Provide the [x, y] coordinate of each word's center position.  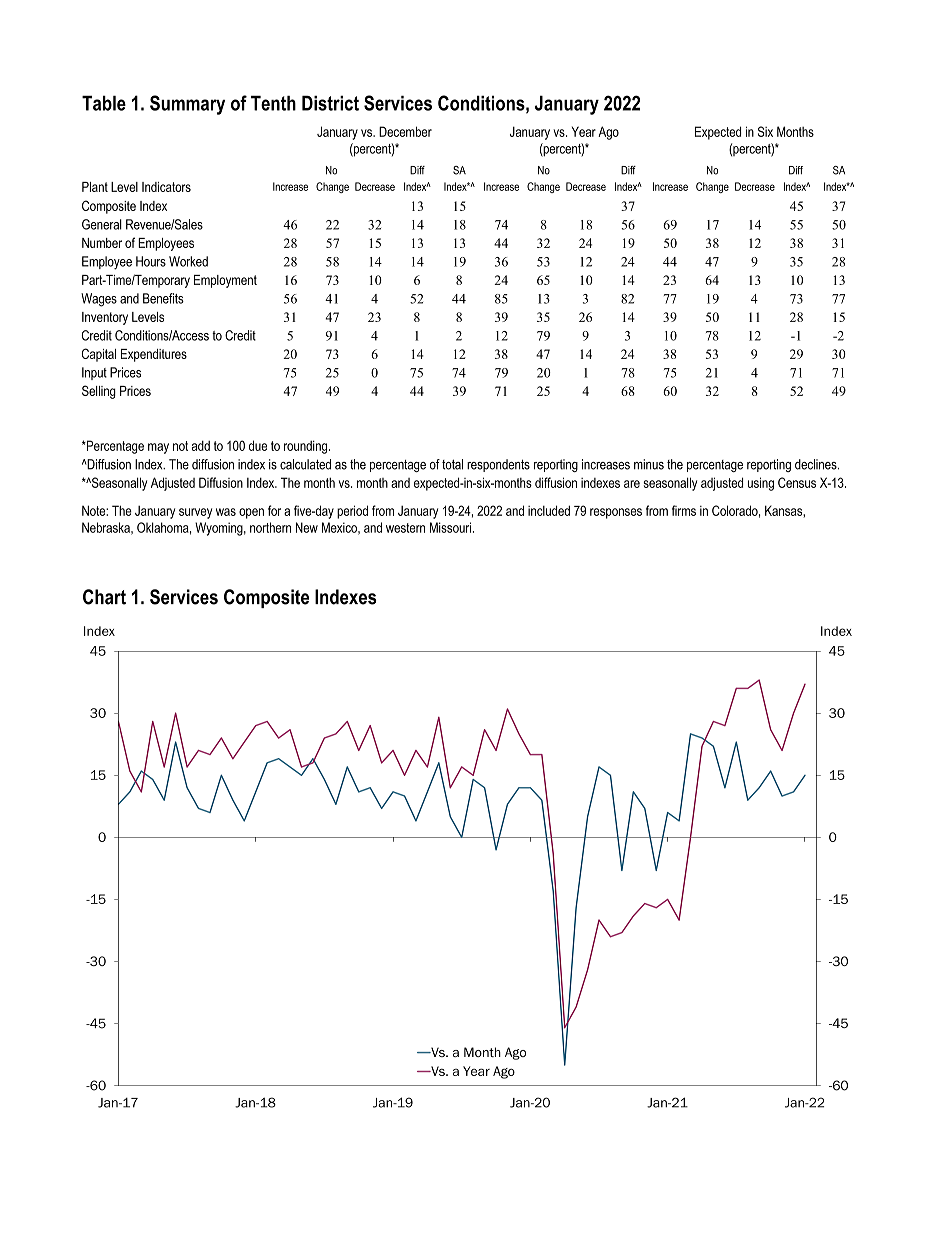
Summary [187, 105]
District [330, 103]
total [452, 464]
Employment [225, 281]
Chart [104, 597]
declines [817, 464]
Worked [188, 261]
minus [649, 464]
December [405, 131]
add [201, 445]
